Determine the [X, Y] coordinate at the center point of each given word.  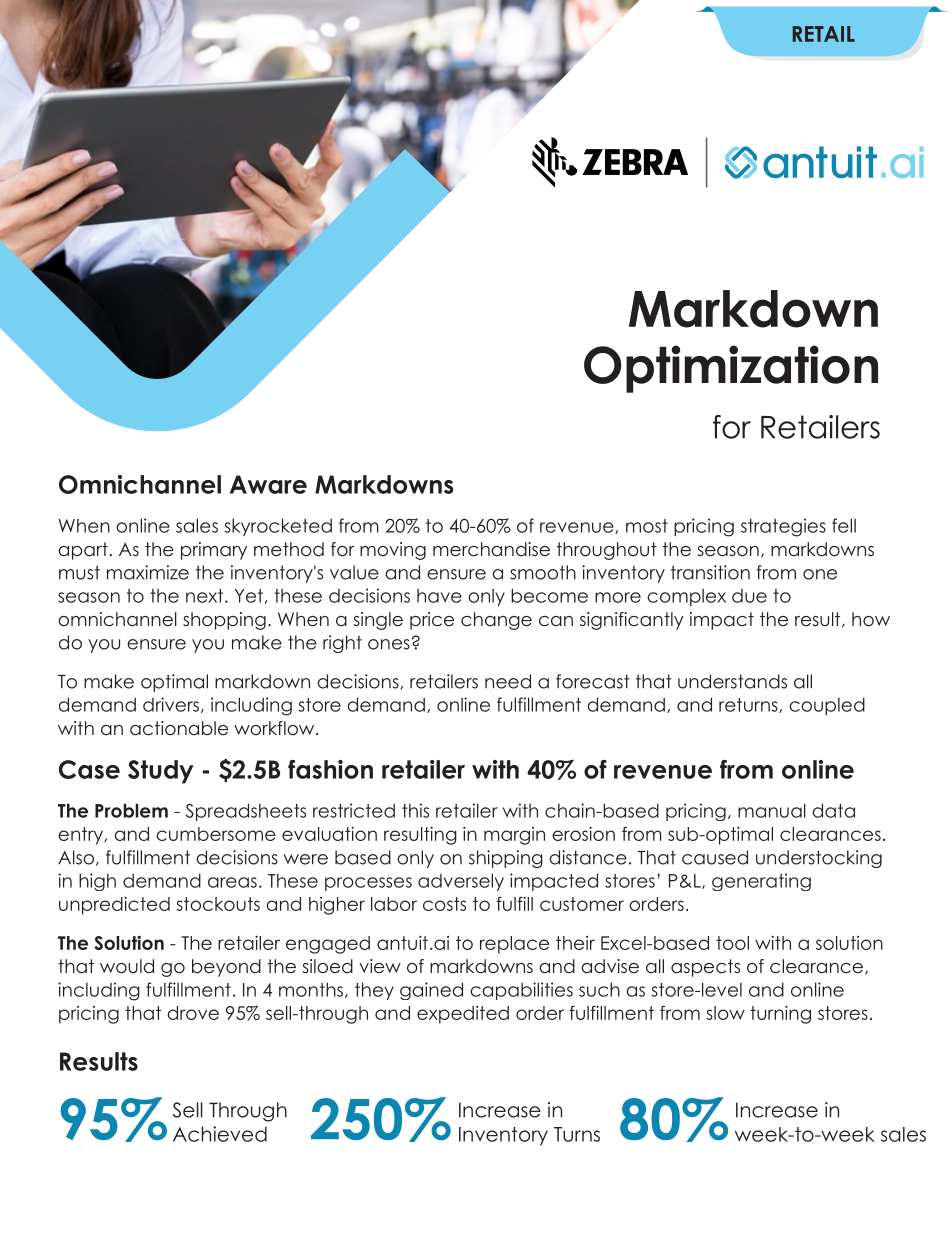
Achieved [220, 1134]
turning [780, 1015]
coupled [827, 706]
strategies [783, 527]
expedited [463, 1015]
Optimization [731, 369]
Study [161, 772]
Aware [268, 484]
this [415, 810]
